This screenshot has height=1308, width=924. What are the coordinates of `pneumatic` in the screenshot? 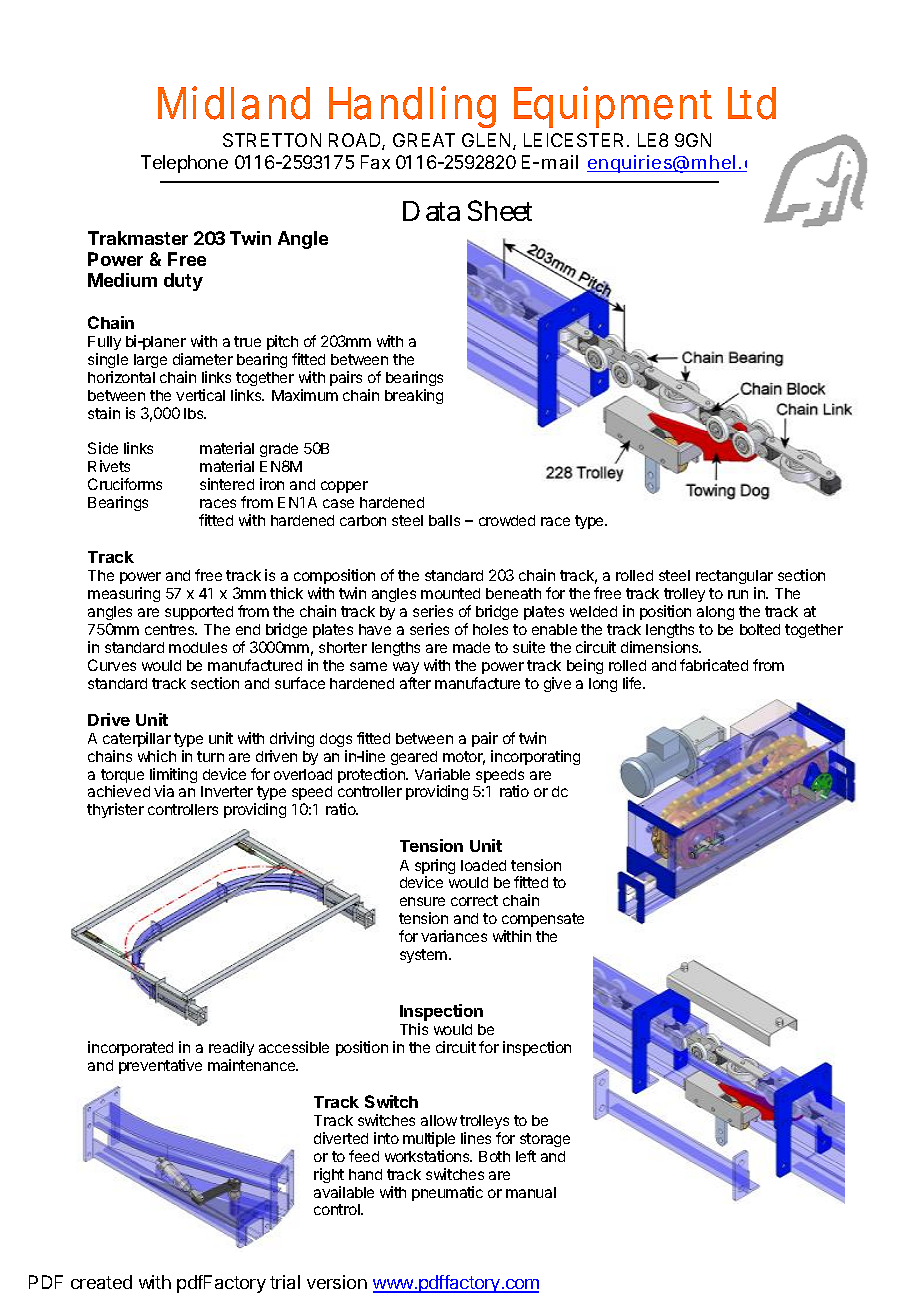 It's located at (447, 1193).
